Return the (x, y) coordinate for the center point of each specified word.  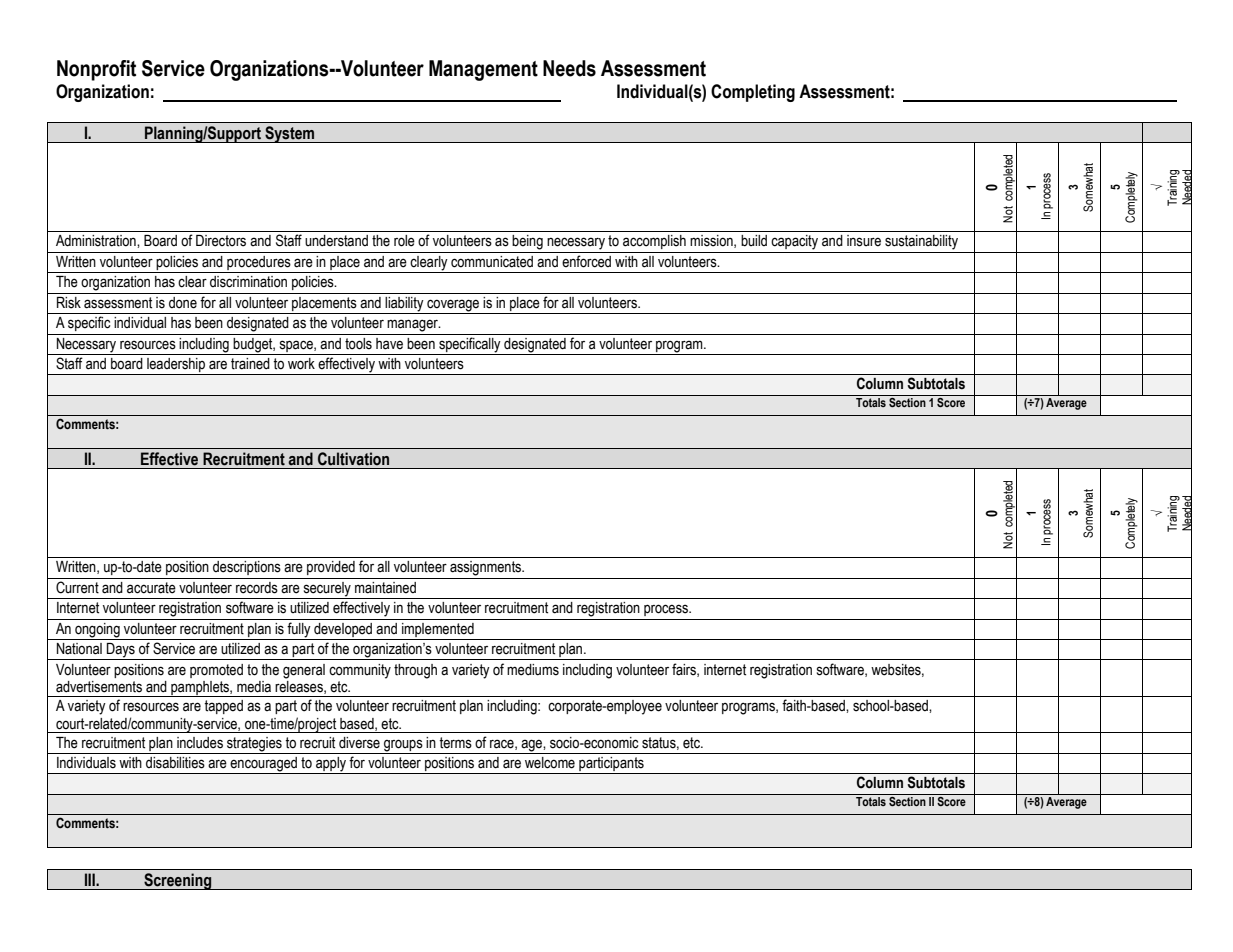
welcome (550, 763)
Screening (178, 881)
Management (483, 70)
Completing (753, 93)
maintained (385, 588)
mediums (533, 670)
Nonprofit (96, 70)
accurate (151, 588)
